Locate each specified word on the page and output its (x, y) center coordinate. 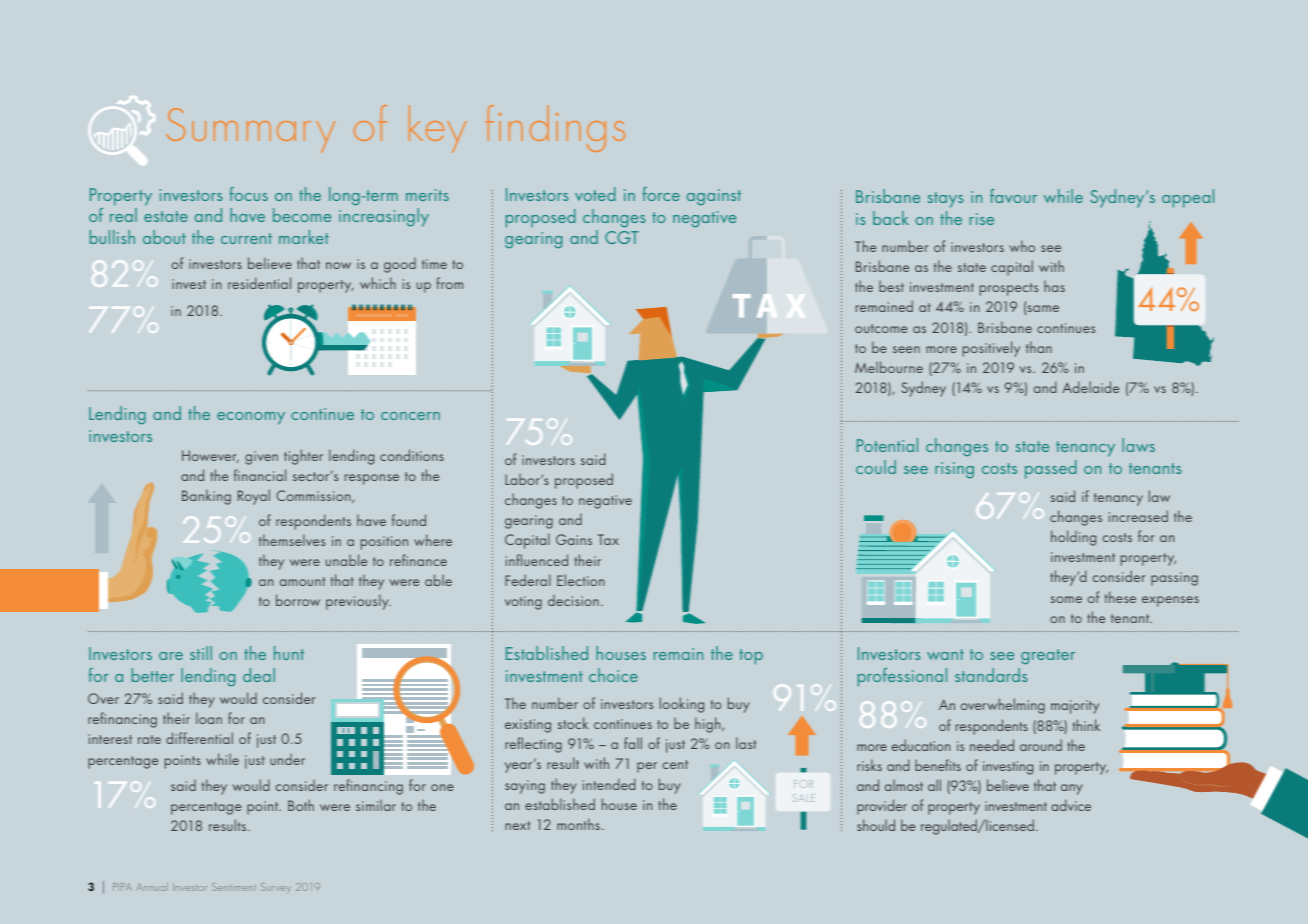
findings (555, 128)
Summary (251, 130)
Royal (254, 497)
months (578, 824)
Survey (276, 888)
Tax (608, 539)
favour (1013, 196)
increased (1138, 516)
